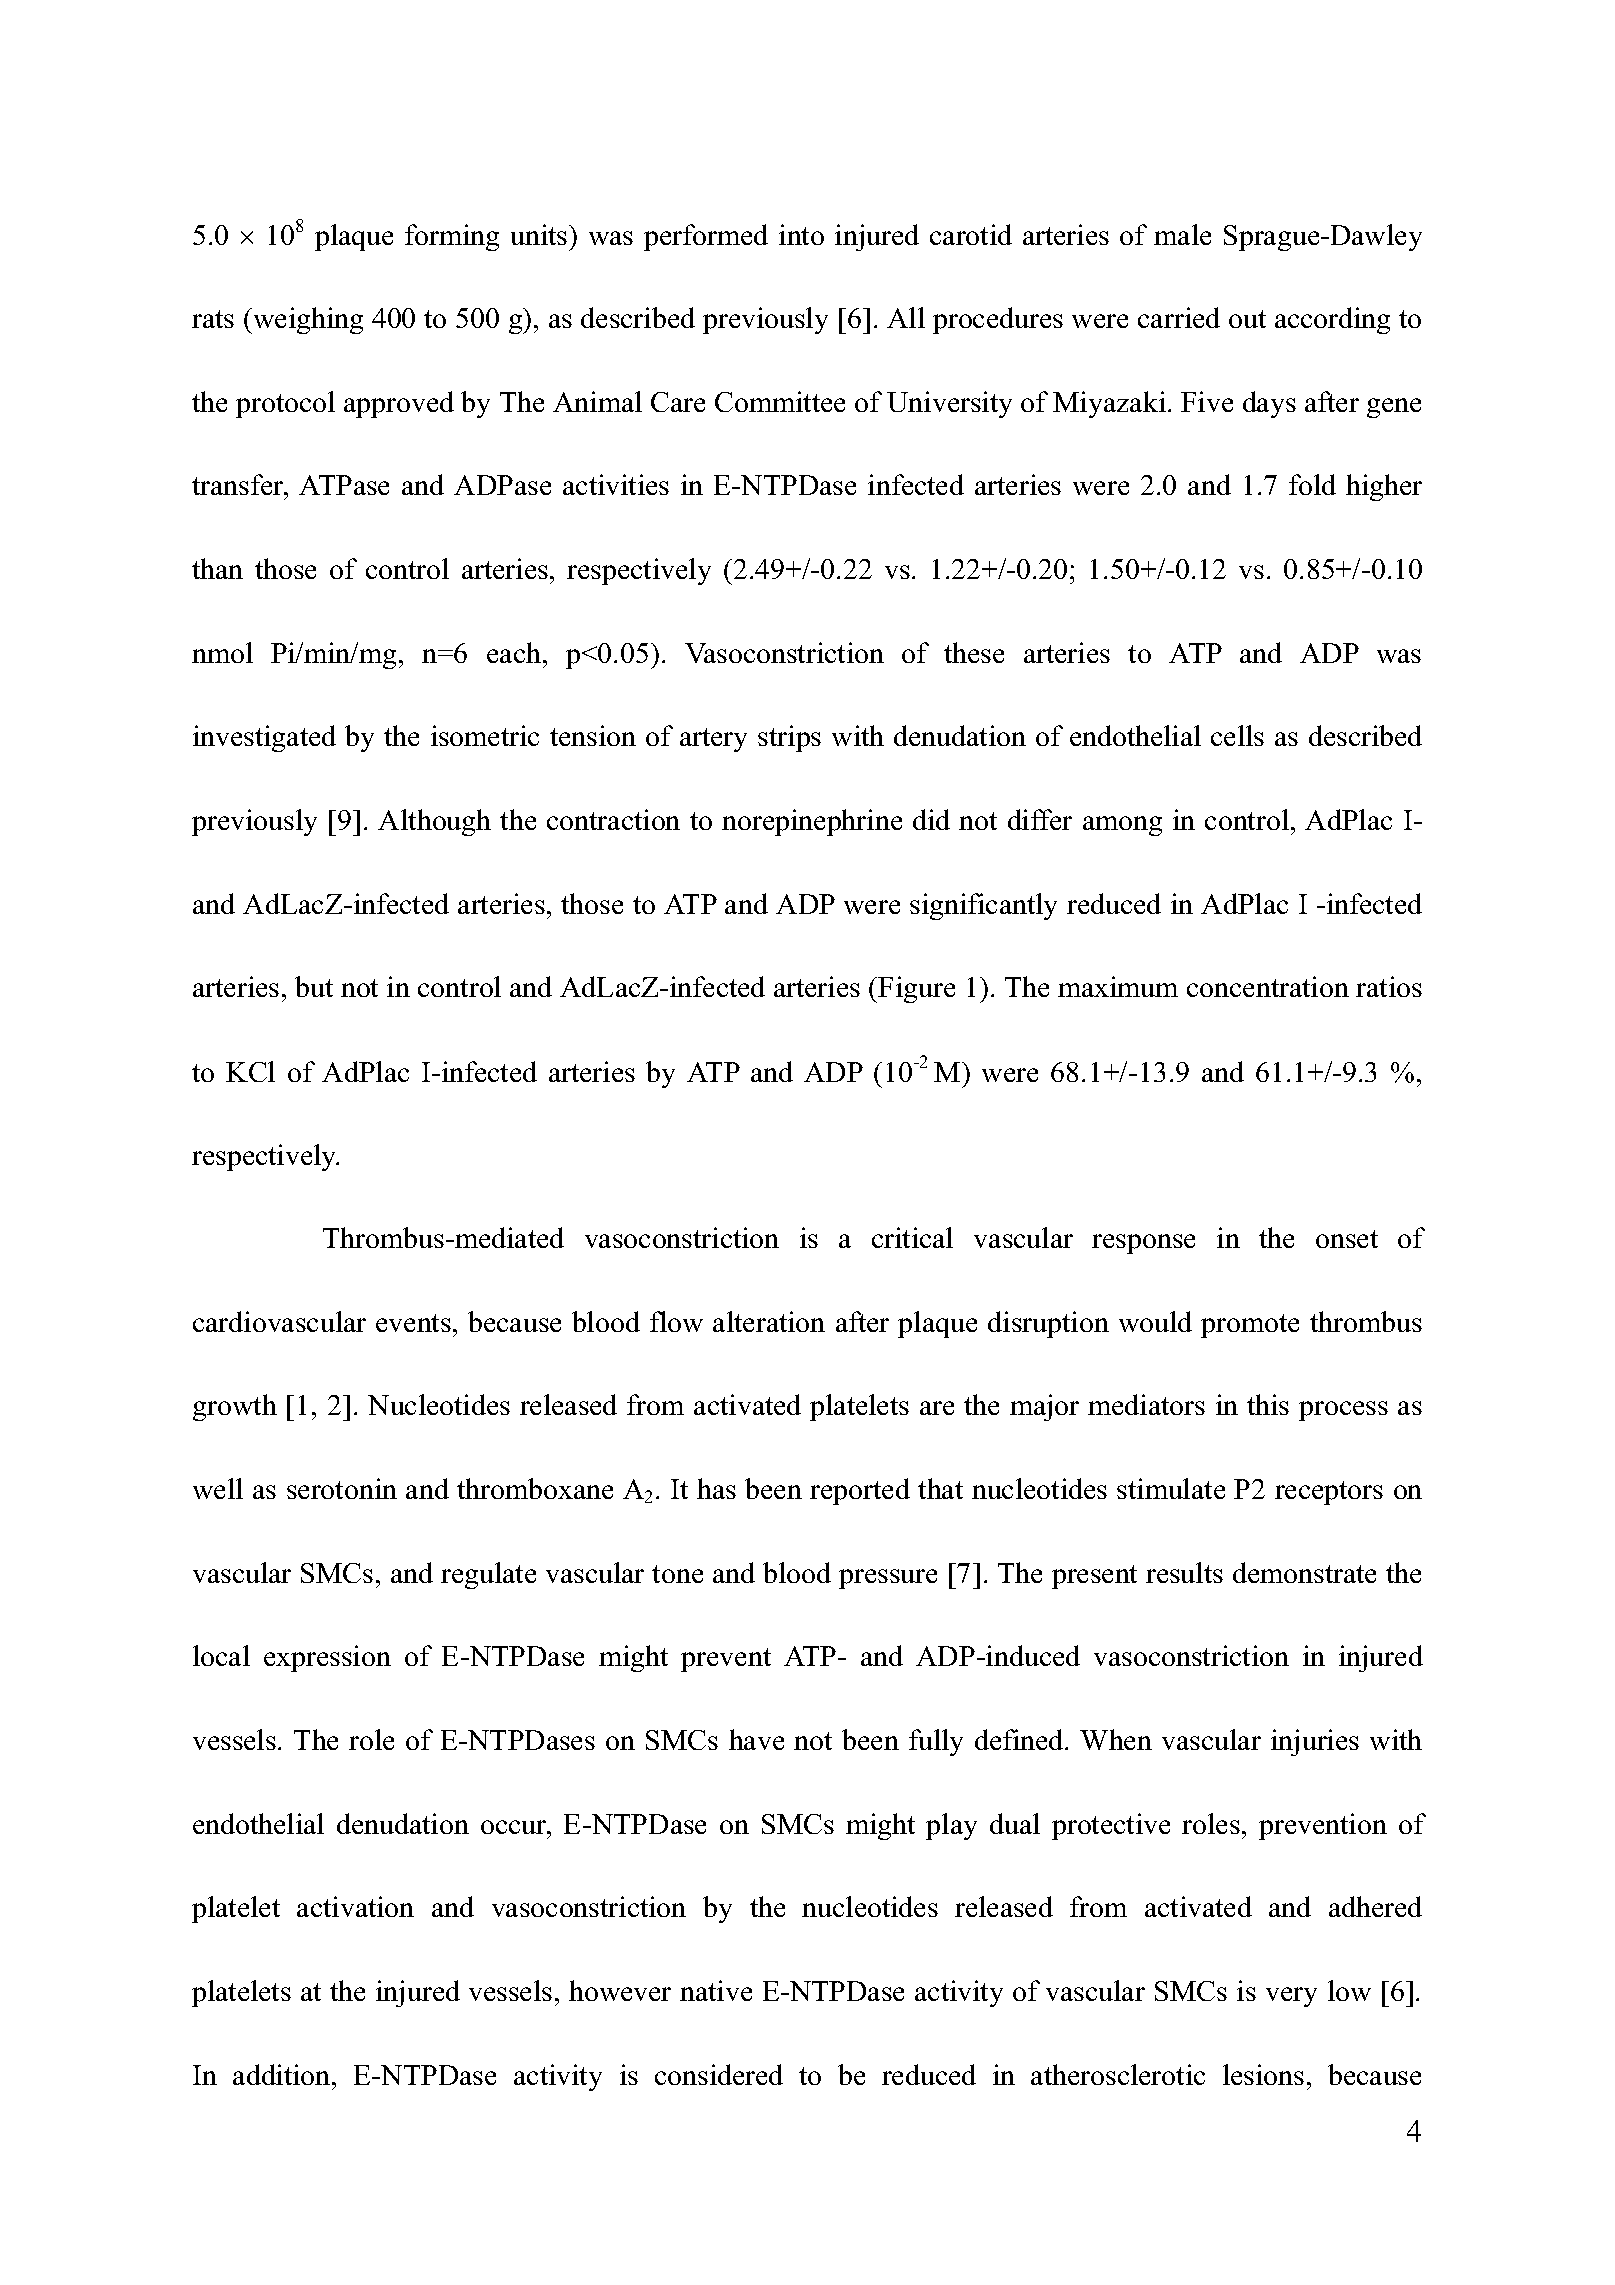 The height and width of the page is (2285, 1615). I want to click on into, so click(801, 234).
